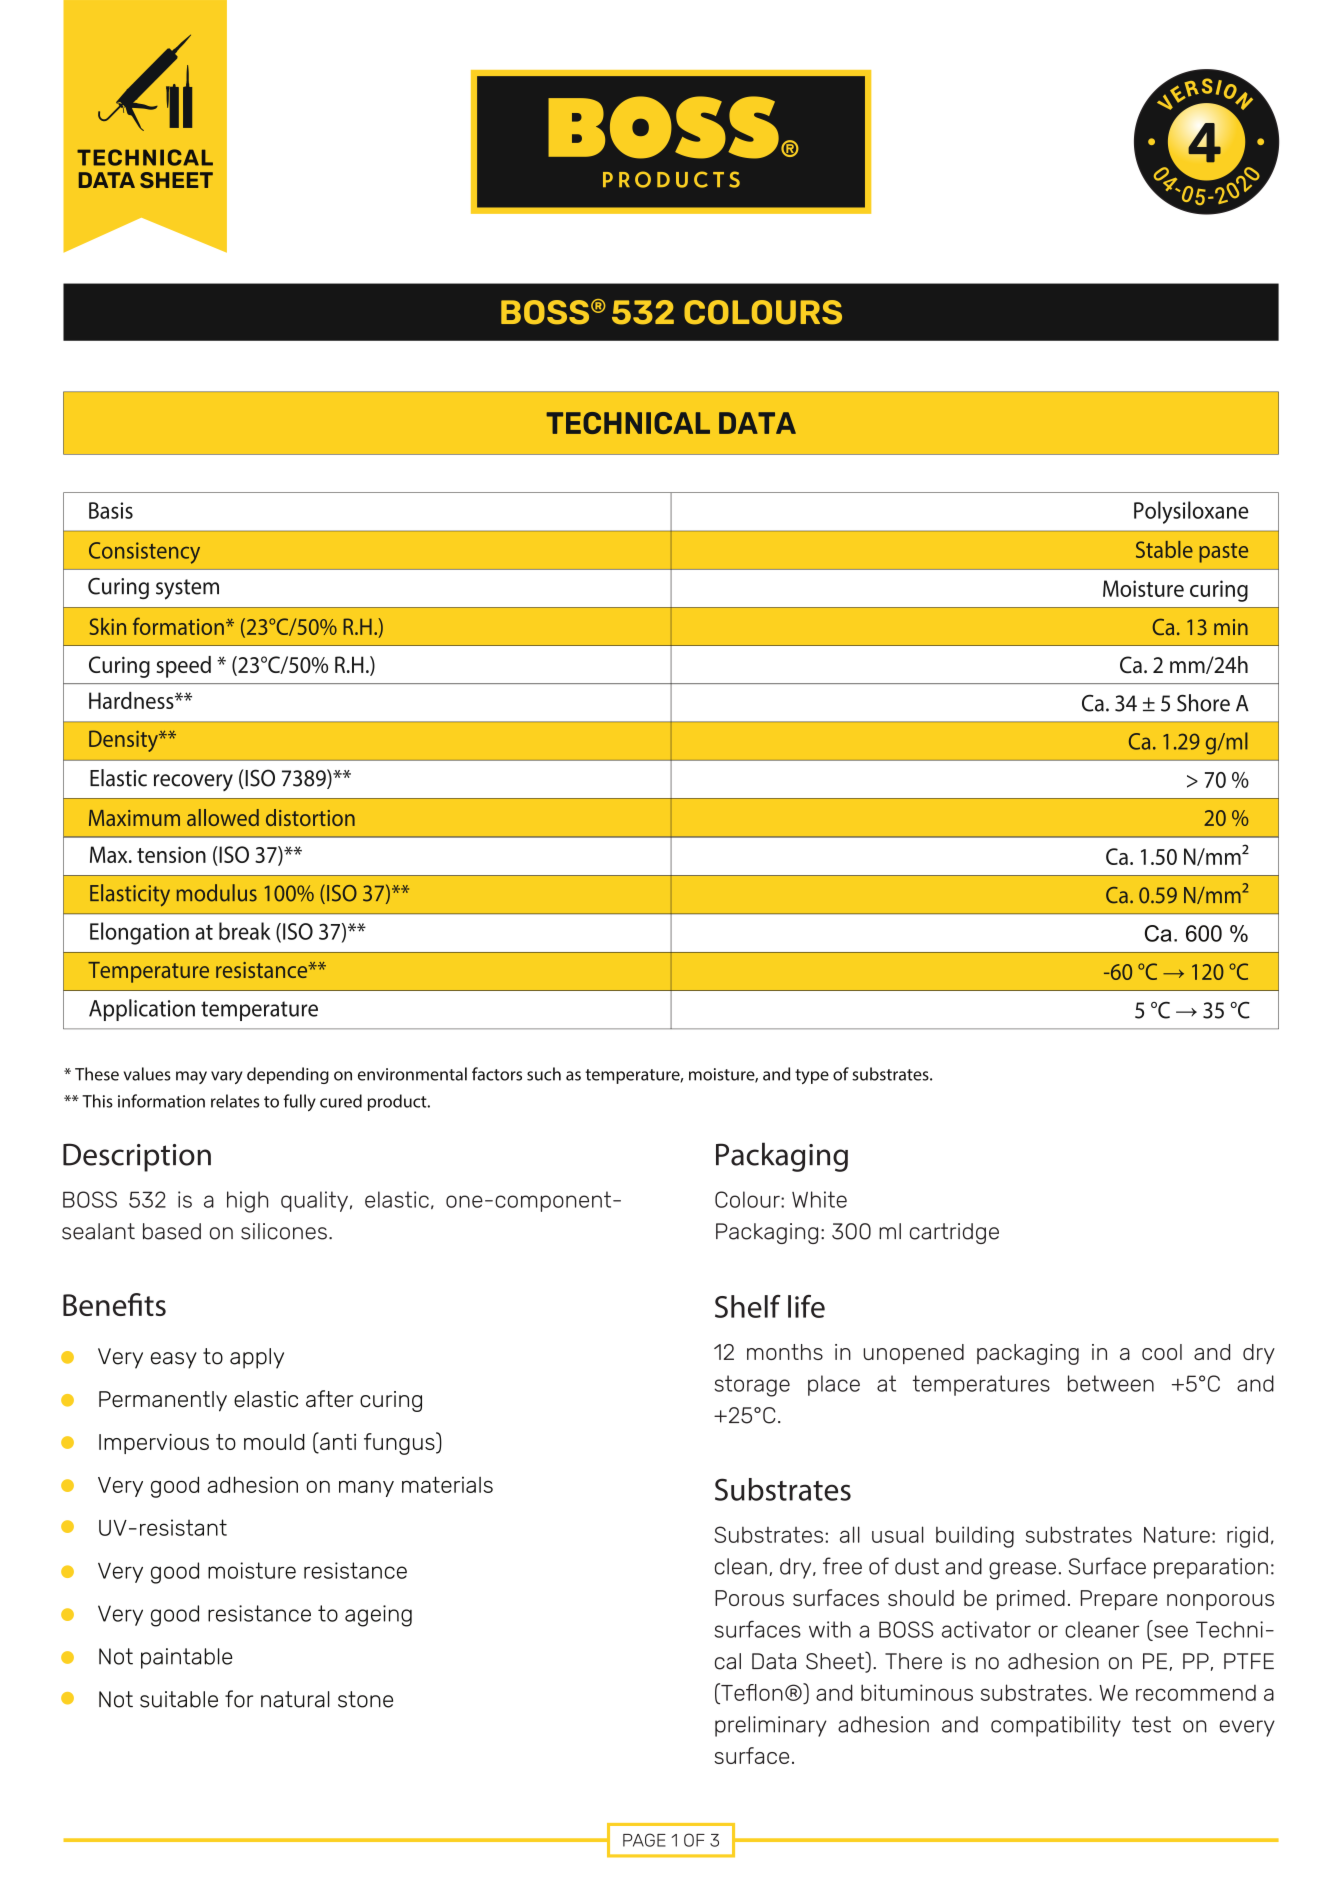 The height and width of the screenshot is (1900, 1343). Describe the element at coordinates (752, 1386) in the screenshot. I see `storage` at that location.
